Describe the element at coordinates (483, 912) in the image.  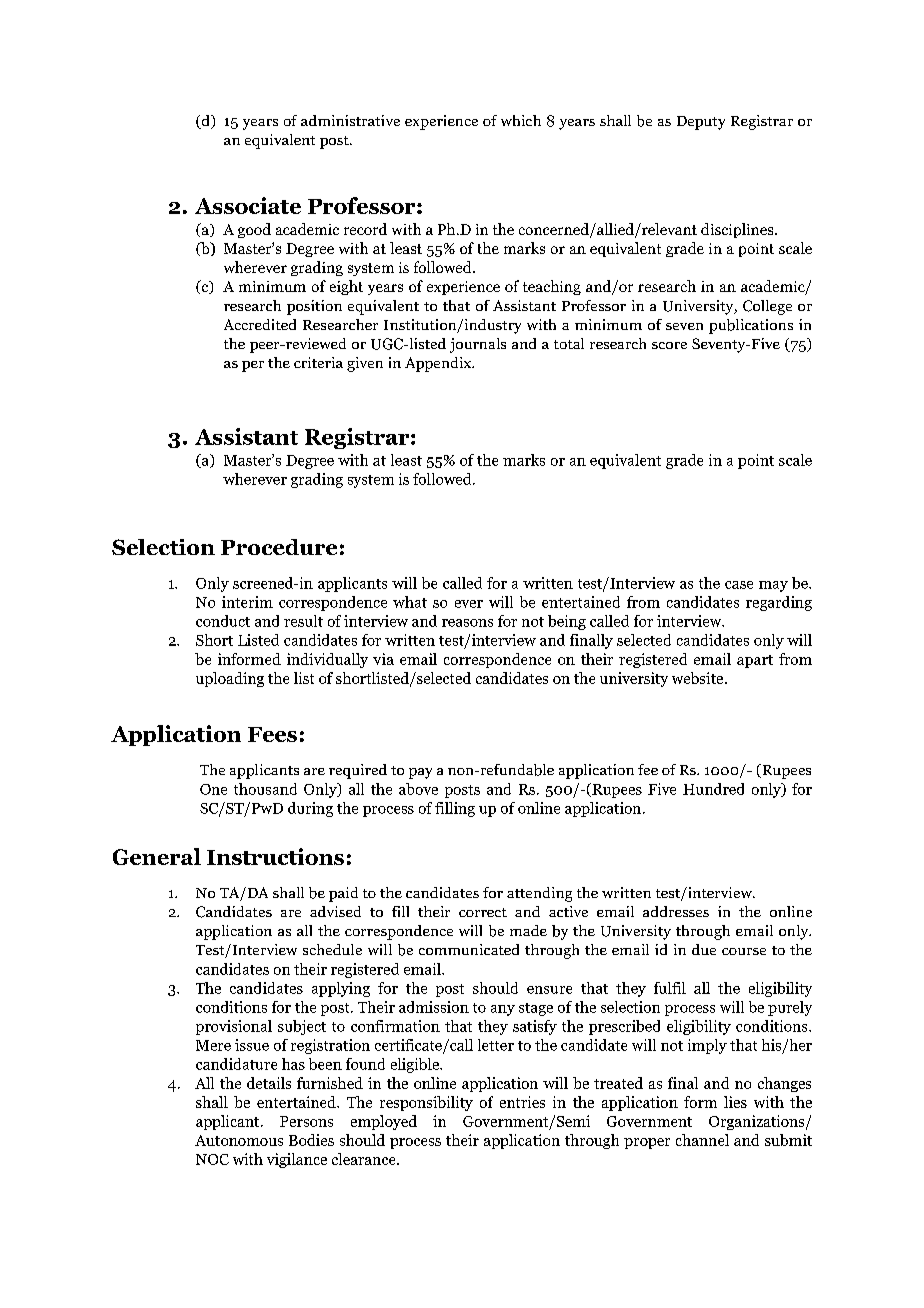
I see `correct` at that location.
